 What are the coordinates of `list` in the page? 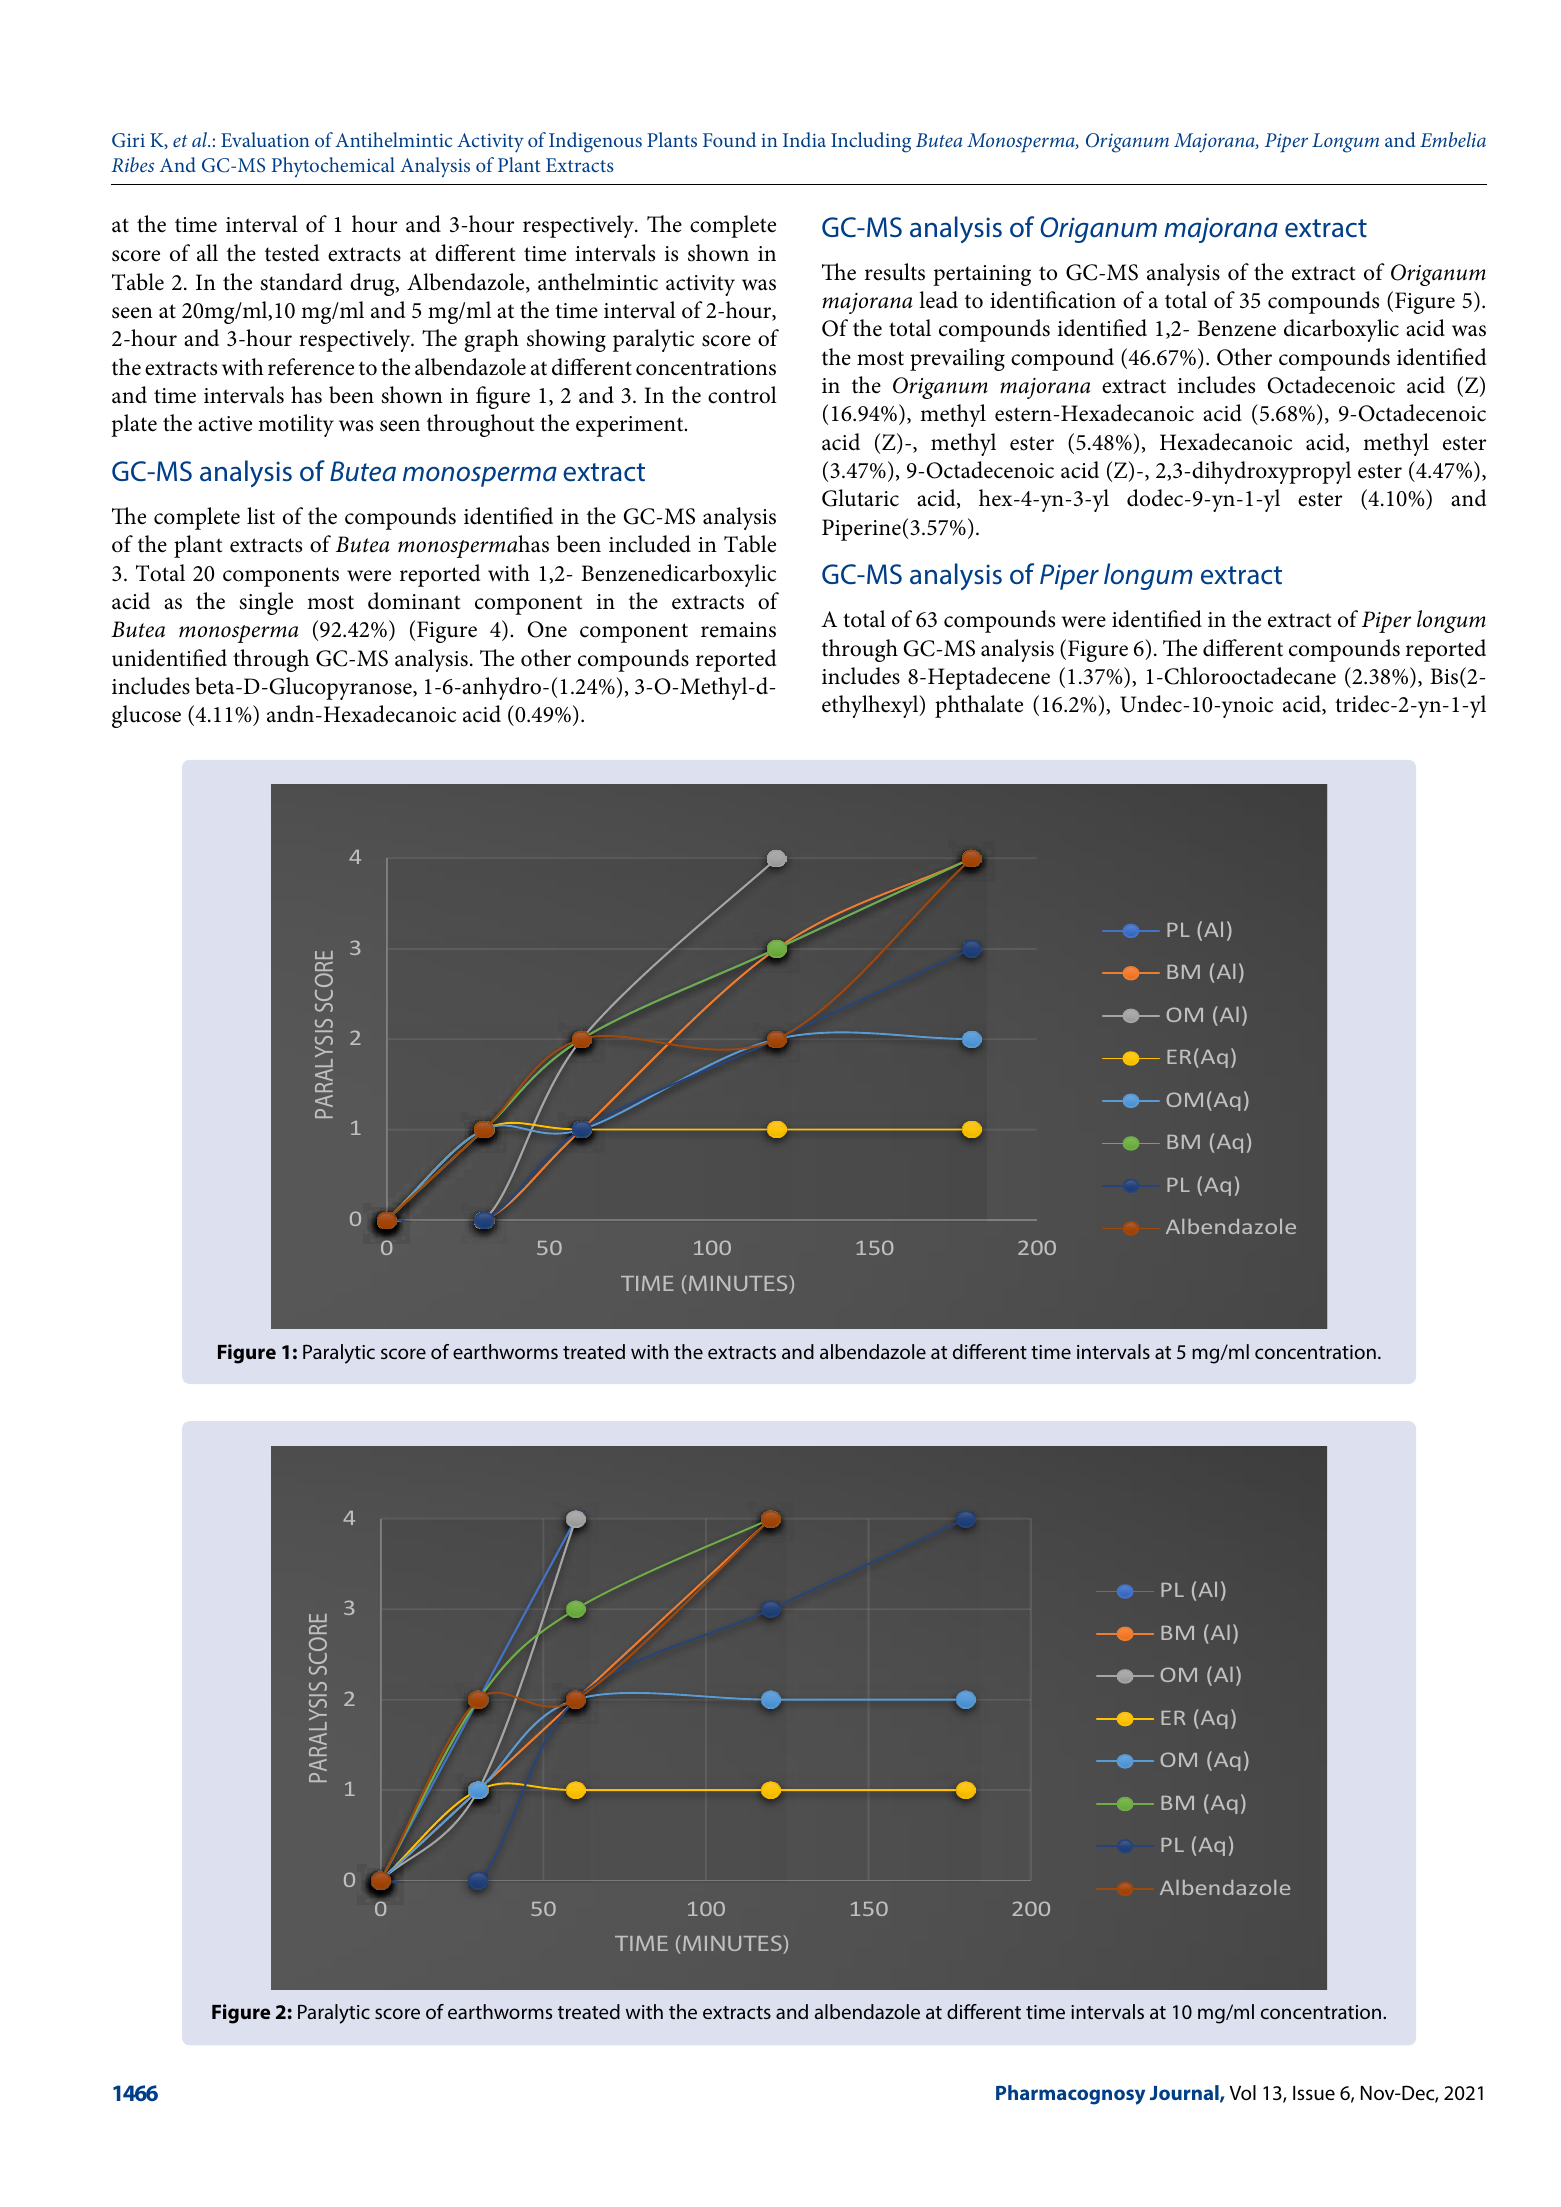 It's located at (261, 516).
